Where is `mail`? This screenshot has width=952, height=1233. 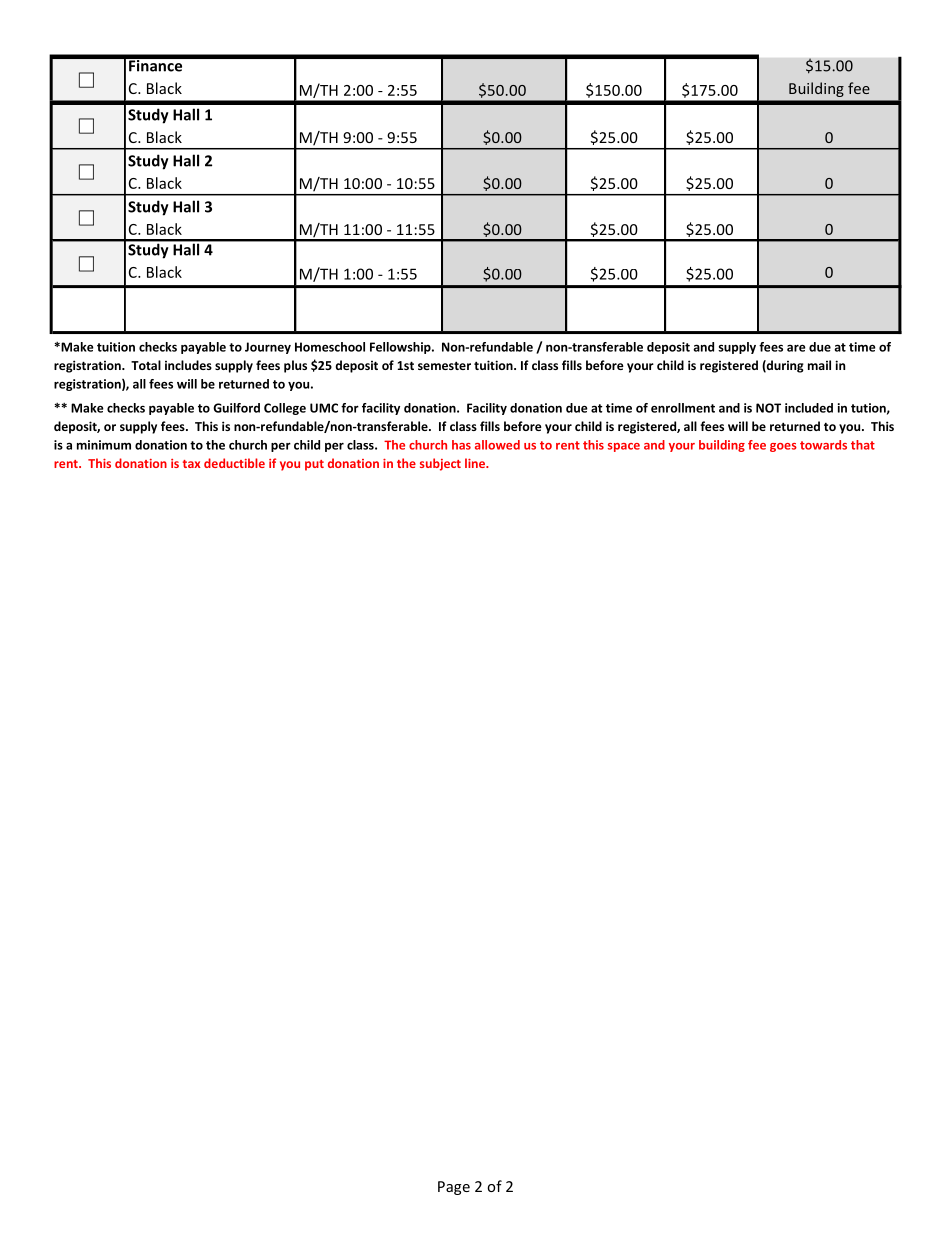 mail is located at coordinates (819, 365).
